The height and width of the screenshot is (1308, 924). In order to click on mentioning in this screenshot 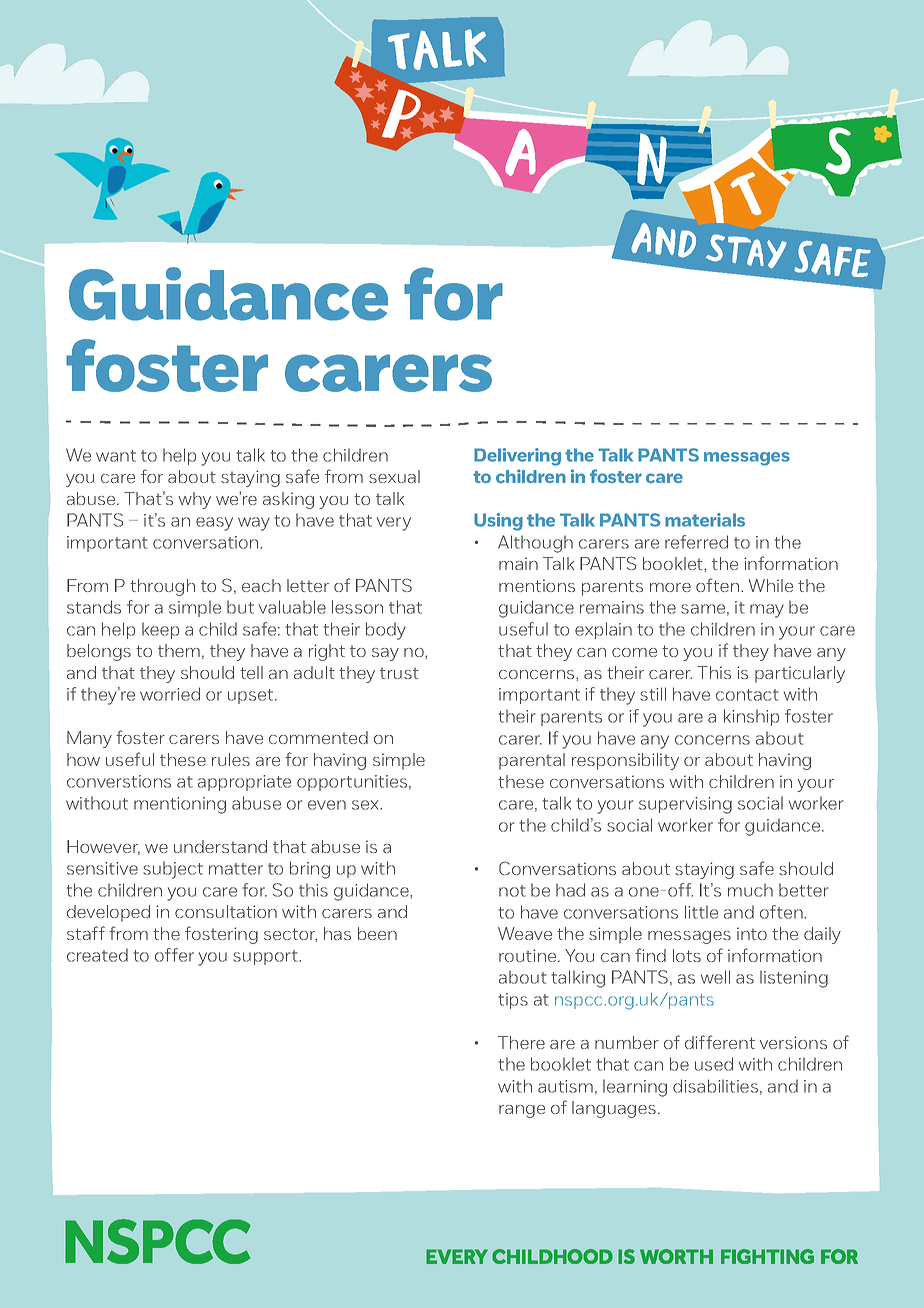, I will do `click(180, 805)`.
